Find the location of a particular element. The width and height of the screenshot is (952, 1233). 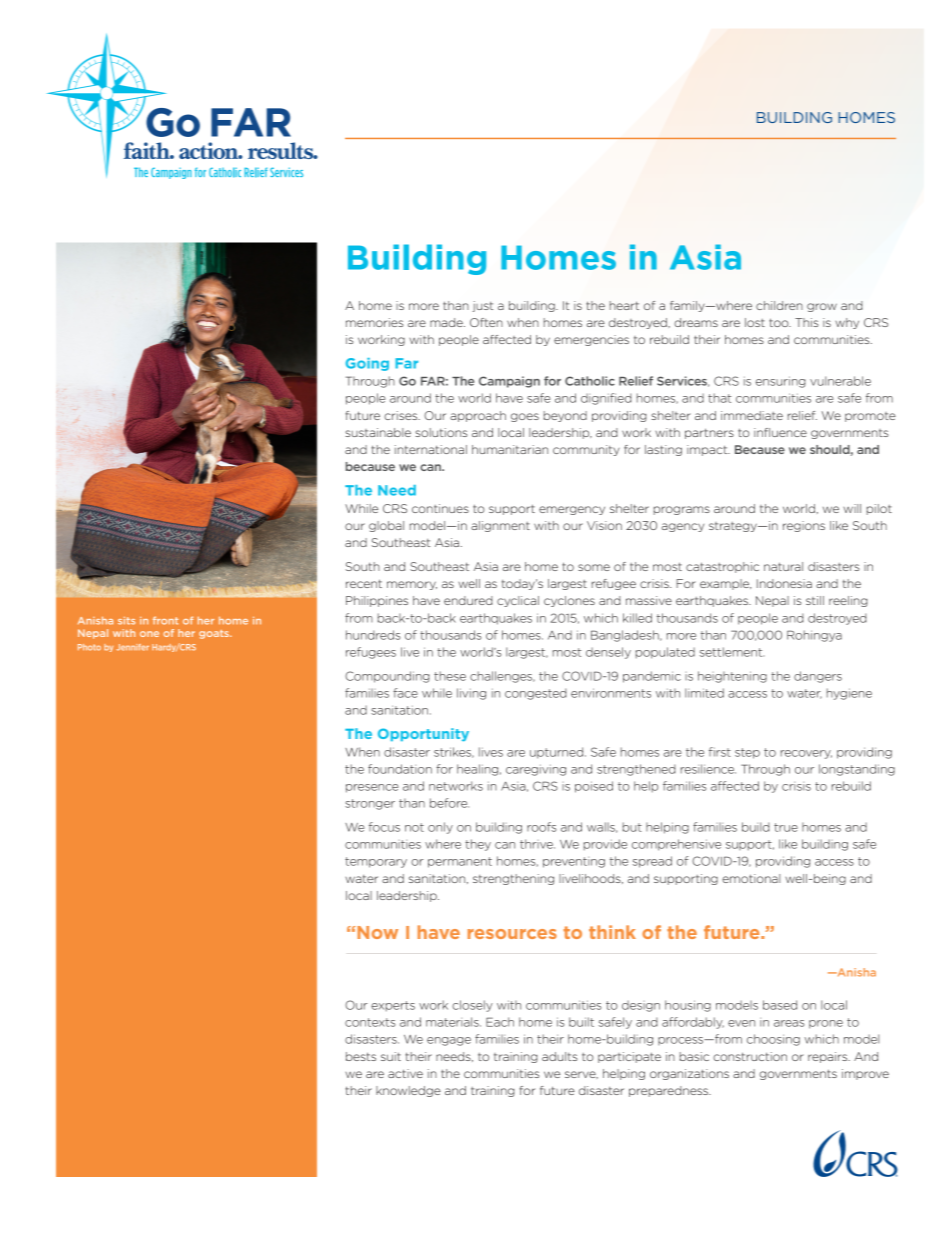

front is located at coordinates (165, 620).
